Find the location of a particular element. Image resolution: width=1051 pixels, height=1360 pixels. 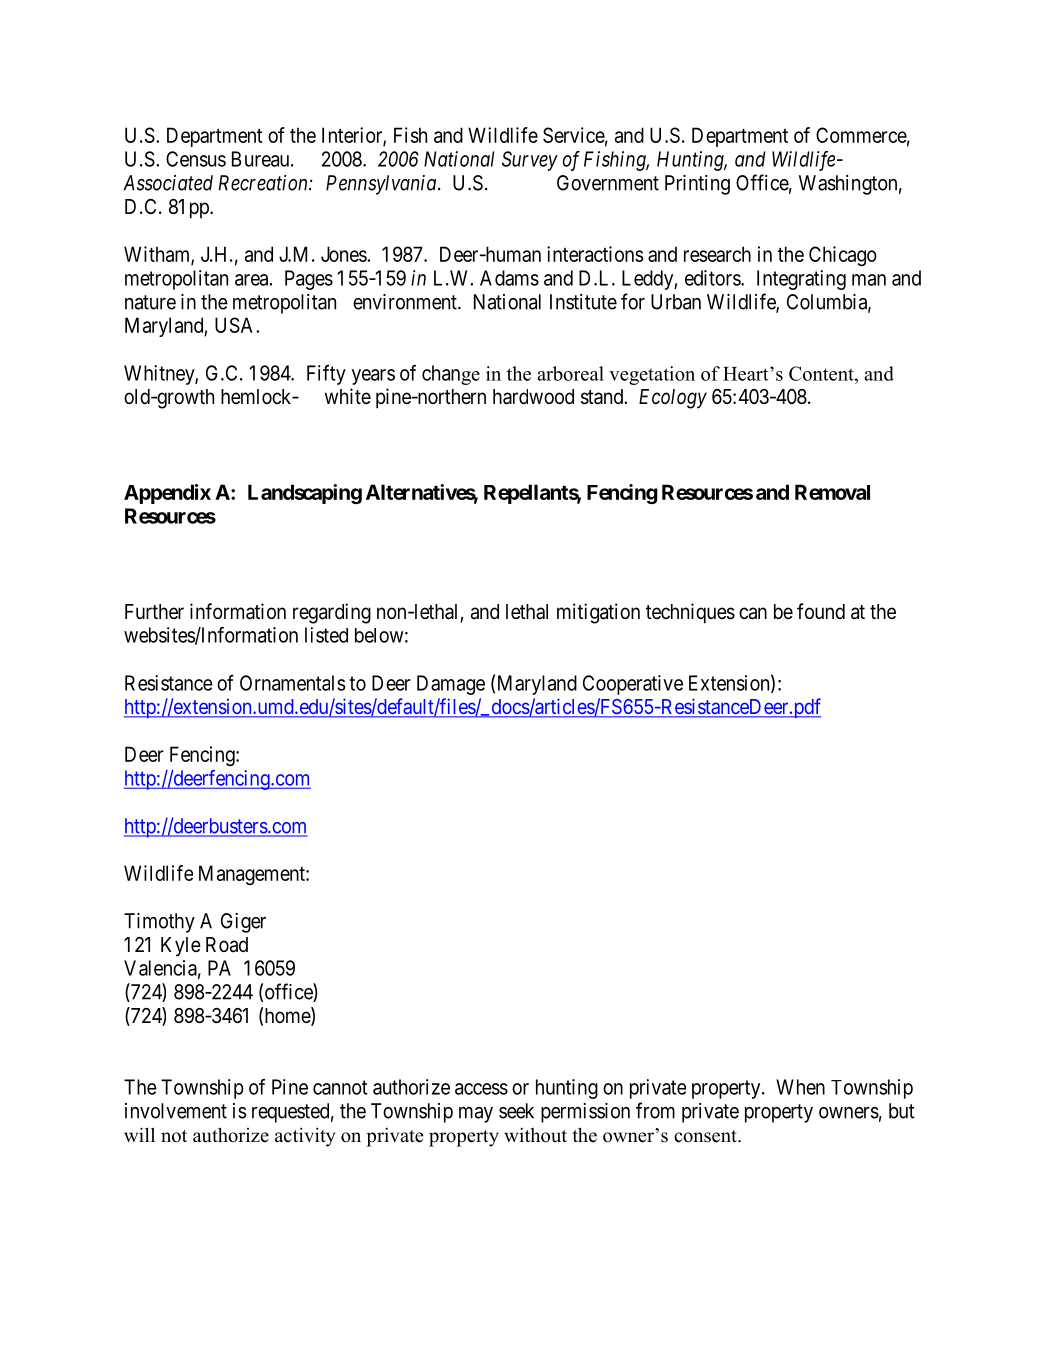

Fifty is located at coordinates (326, 375).
